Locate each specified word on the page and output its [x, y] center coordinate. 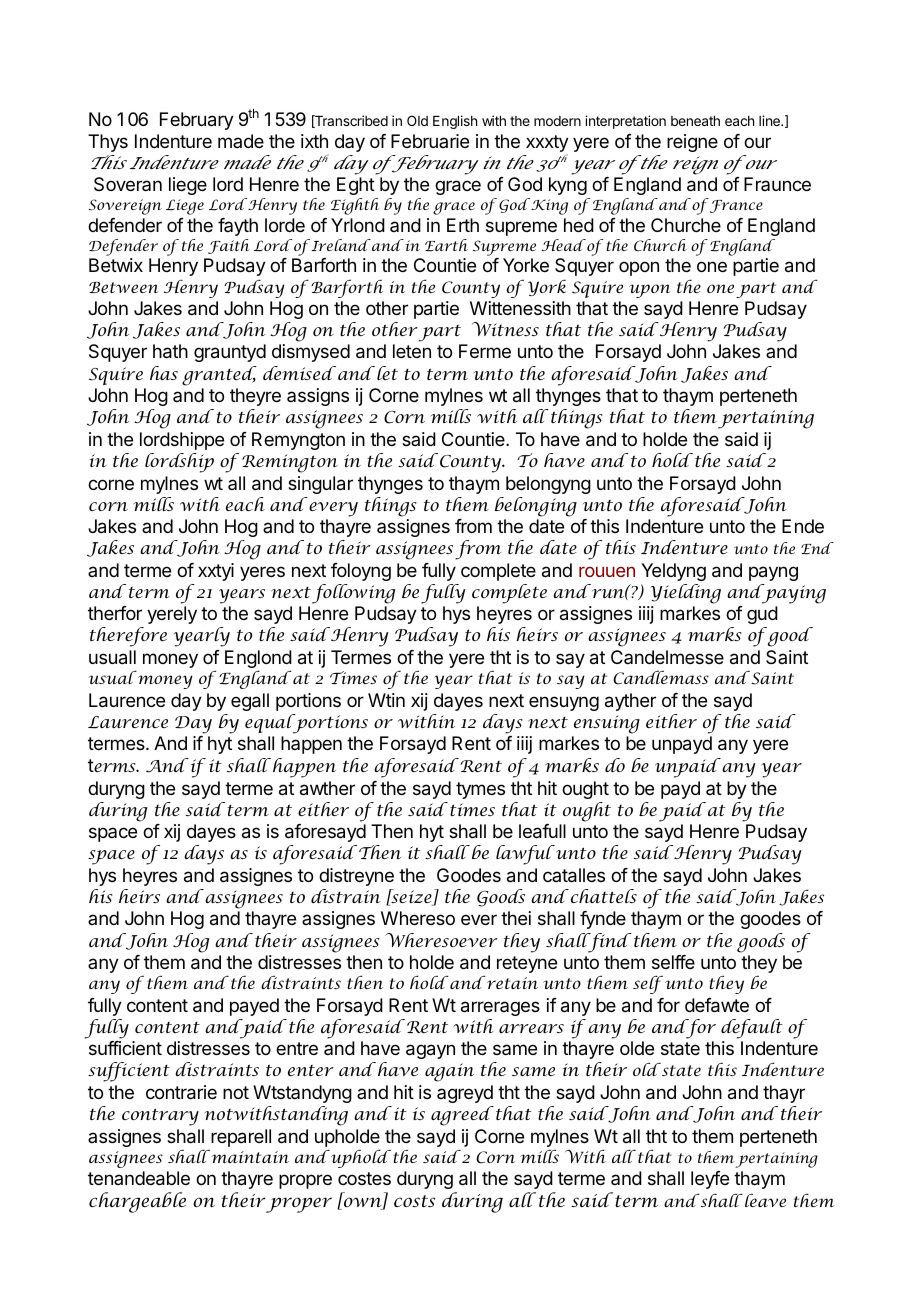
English [455, 122]
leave [765, 1200]
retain [511, 982]
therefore [128, 637]
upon [650, 291]
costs [414, 1201]
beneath [695, 121]
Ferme [485, 351]
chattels [602, 896]
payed [254, 1007]
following [353, 594]
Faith [229, 246]
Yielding [685, 594]
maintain [249, 1156]
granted [219, 376]
